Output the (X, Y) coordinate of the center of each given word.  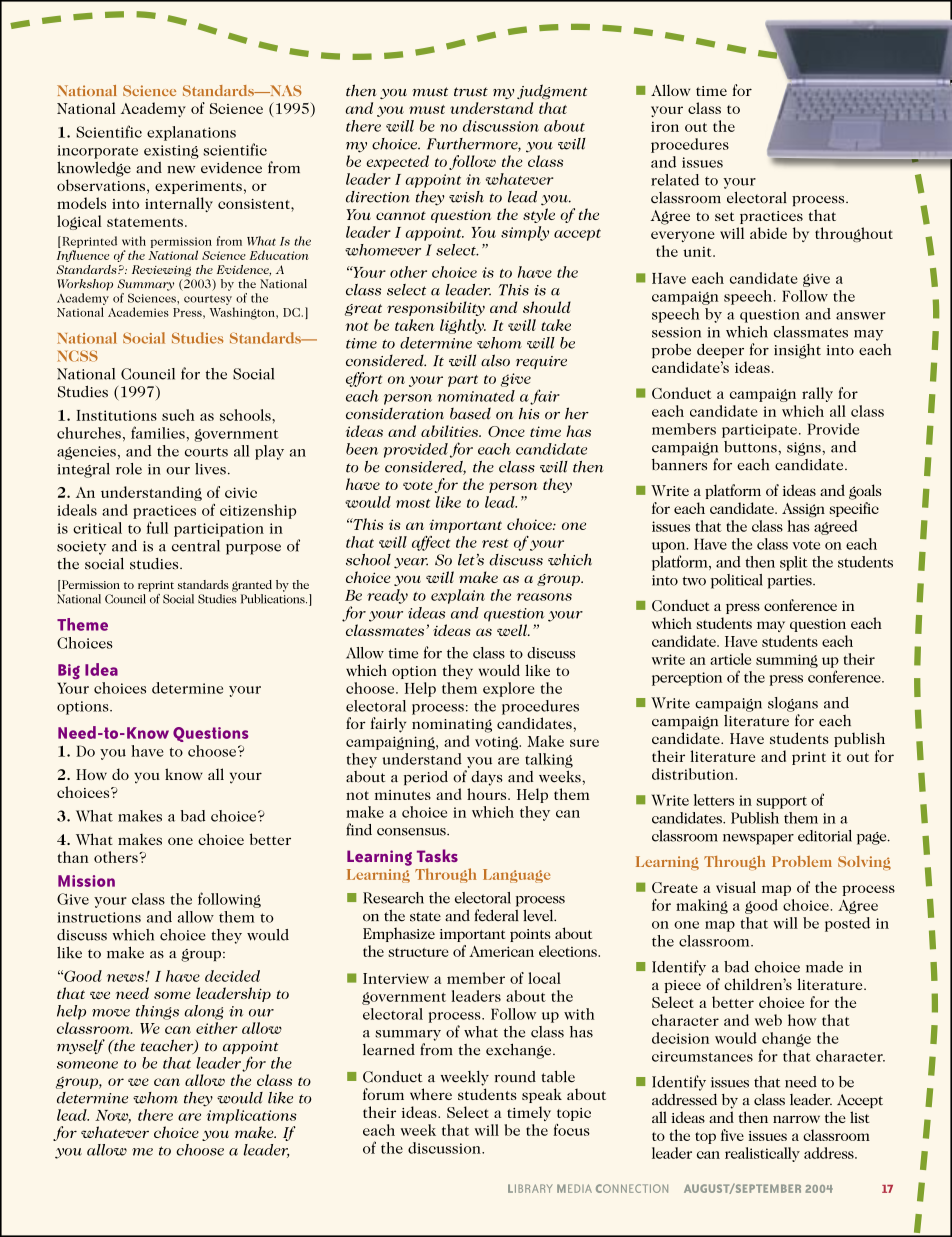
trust (471, 92)
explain (458, 596)
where (431, 1094)
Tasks (437, 855)
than (73, 857)
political (737, 581)
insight (797, 351)
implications (250, 1115)
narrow (796, 1119)
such (178, 415)
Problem (802, 861)
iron (665, 126)
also (495, 360)
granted (252, 586)
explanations (191, 133)
